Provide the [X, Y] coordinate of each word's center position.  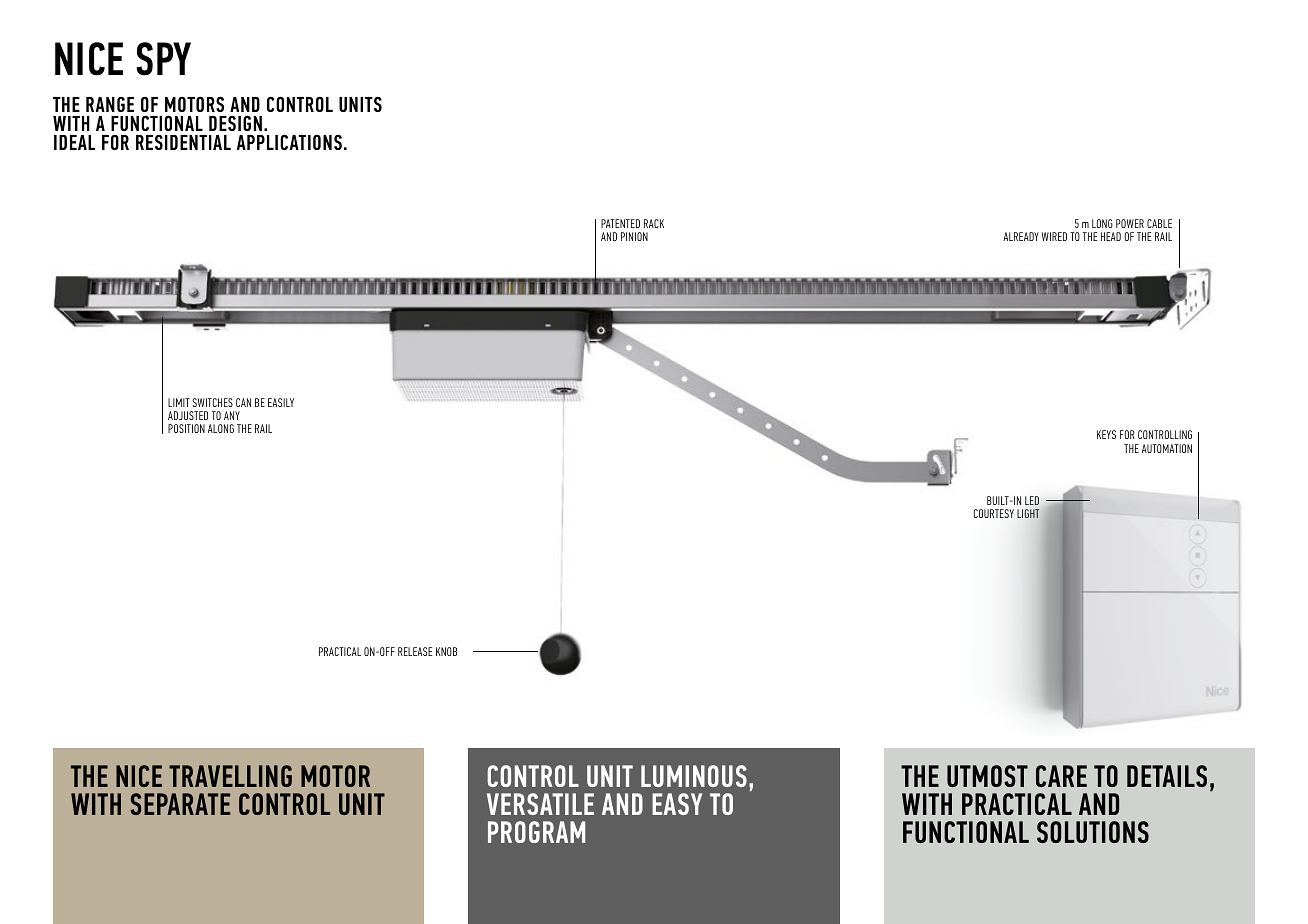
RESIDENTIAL [183, 142]
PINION [634, 236]
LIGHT [1028, 513]
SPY [163, 59]
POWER [1130, 223]
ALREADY [1021, 236]
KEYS [1106, 434]
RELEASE [415, 651]
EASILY [281, 402]
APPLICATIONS [289, 142]
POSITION [186, 428]
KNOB [446, 651]
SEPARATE [180, 804]
